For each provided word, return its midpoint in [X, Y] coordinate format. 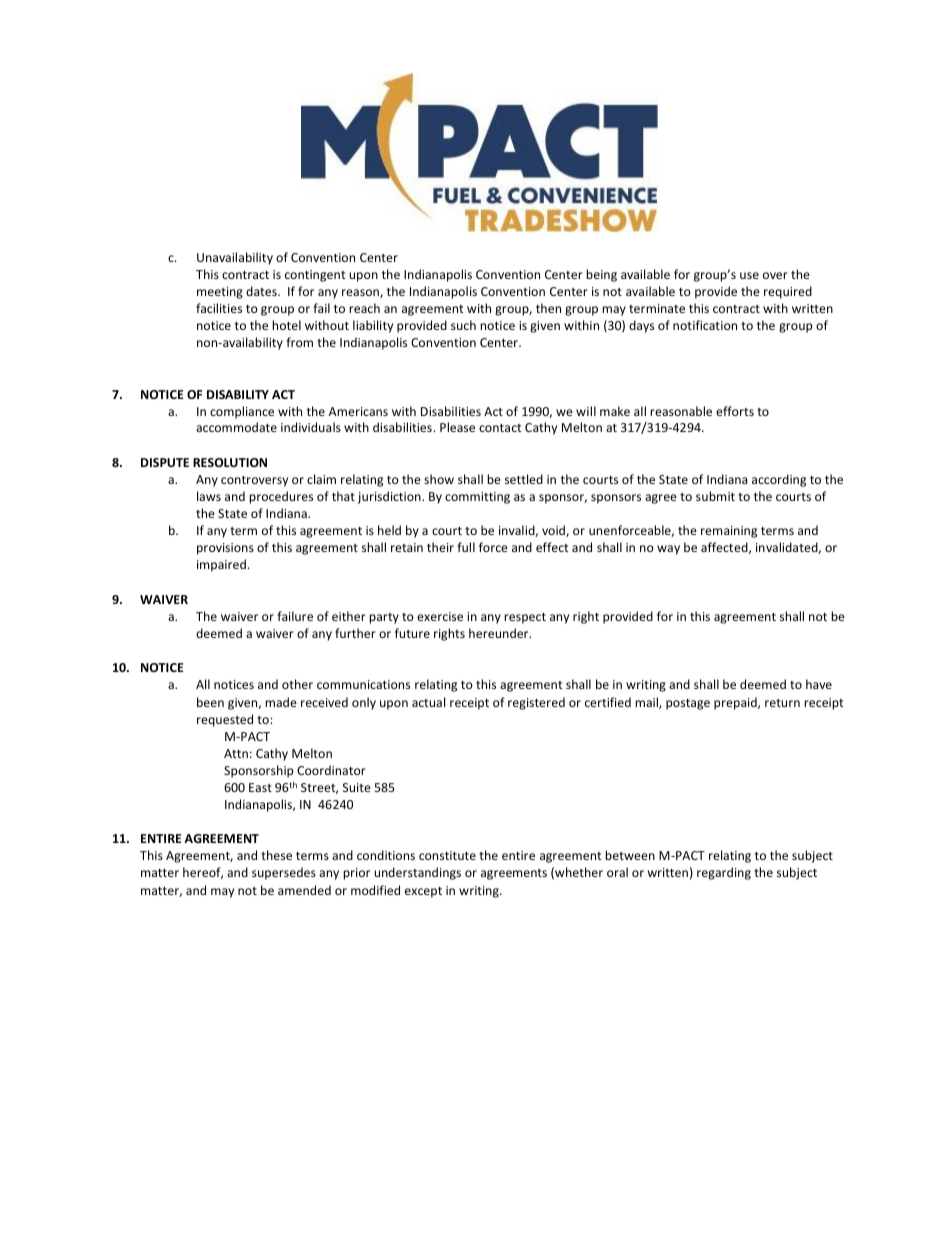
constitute [447, 855]
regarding [724, 873]
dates [262, 291]
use [749, 275]
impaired [221, 565]
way [668, 550]
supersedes [284, 873]
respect [525, 618]
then [548, 308]
